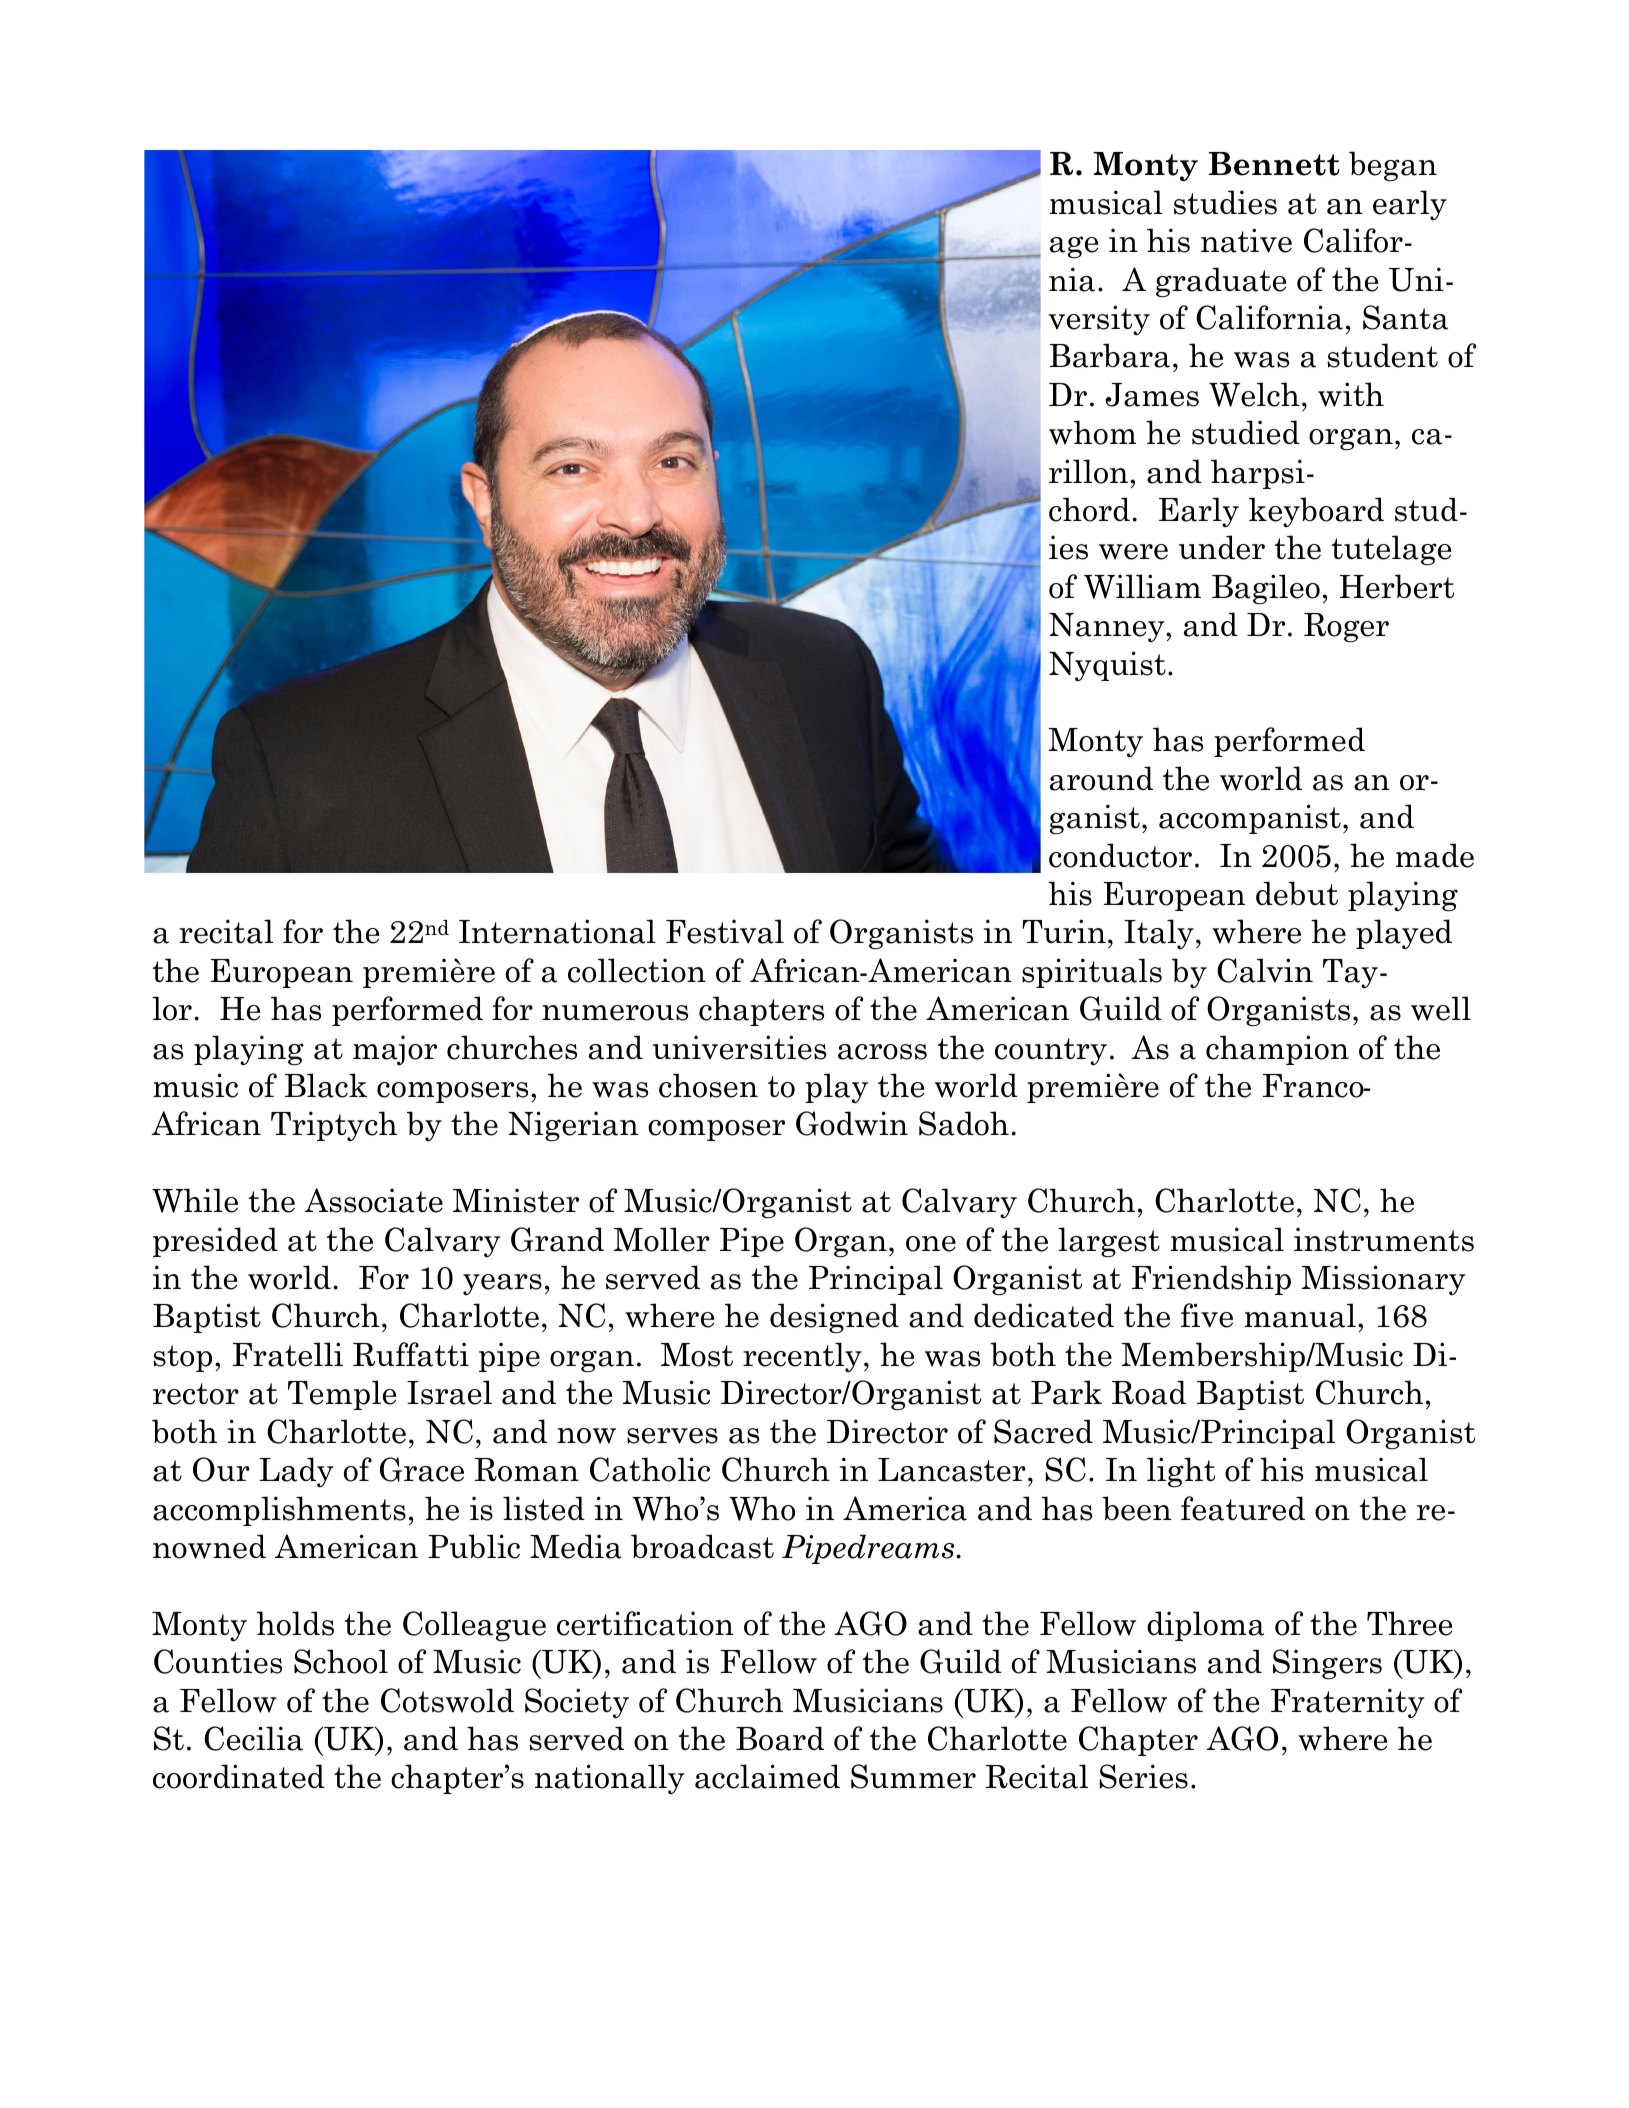 The height and width of the page is (2108, 1629). I want to click on manual, so click(1300, 1315).
